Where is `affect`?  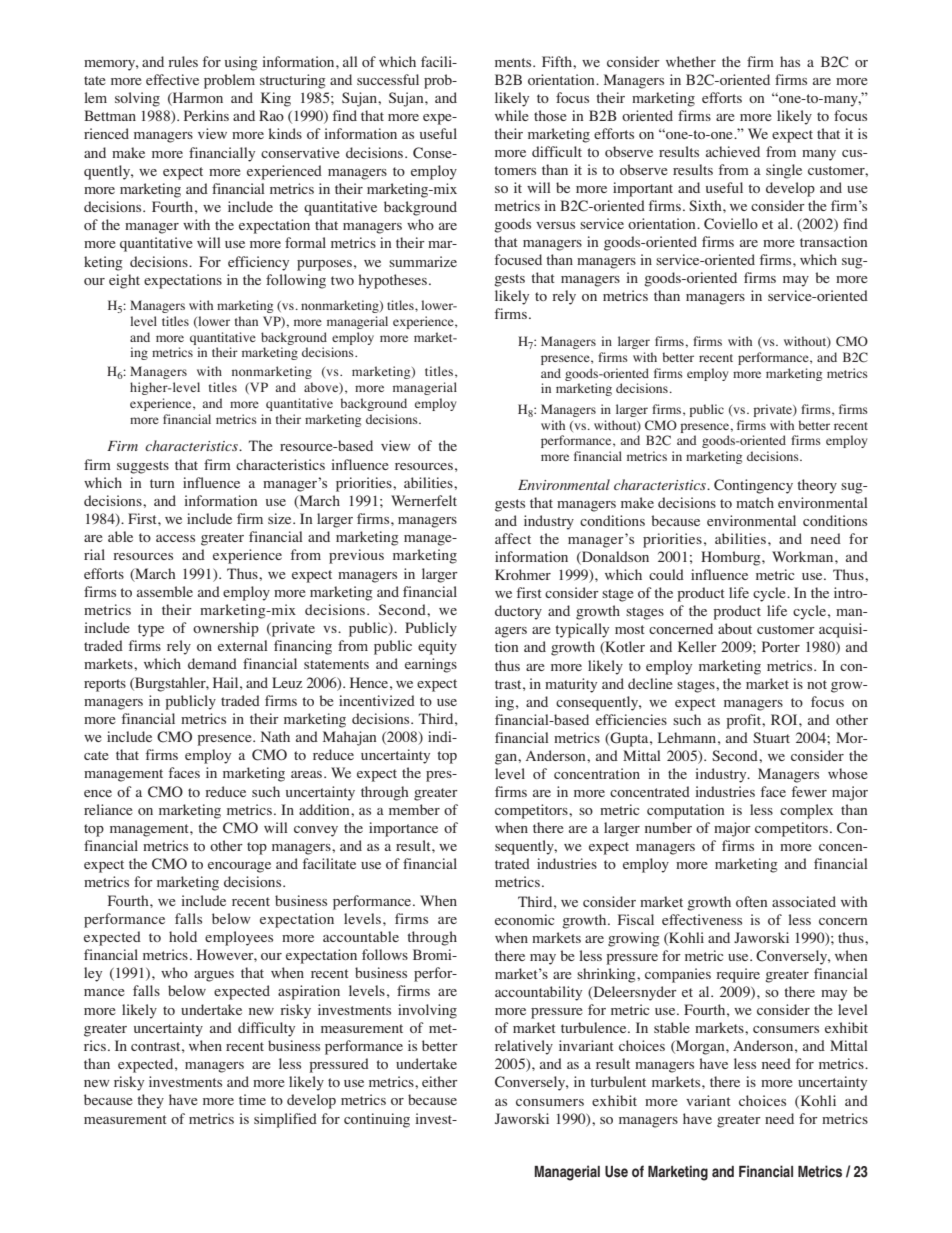 affect is located at coordinates (513, 538).
